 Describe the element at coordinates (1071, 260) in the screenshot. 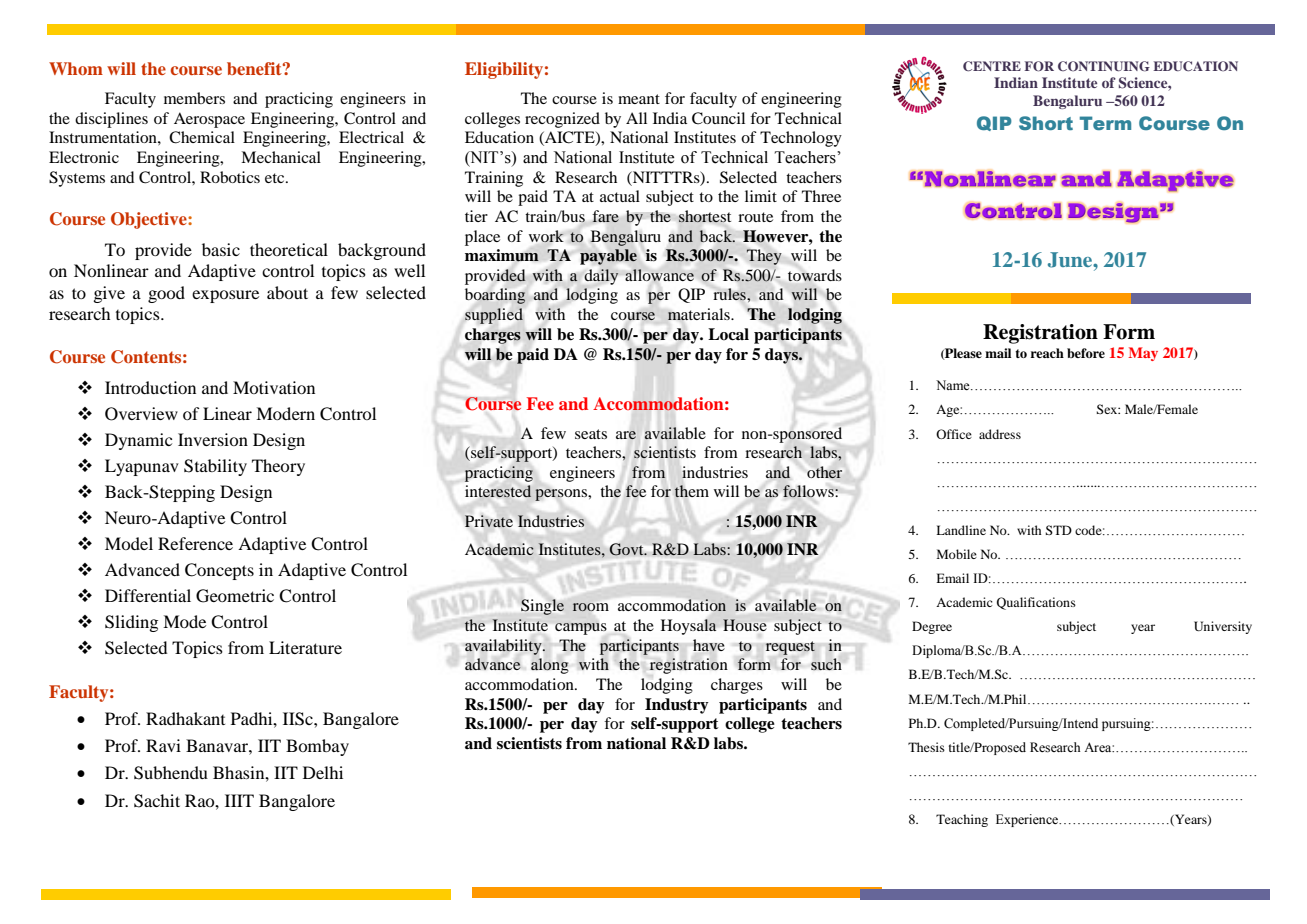

I see `June` at that location.
